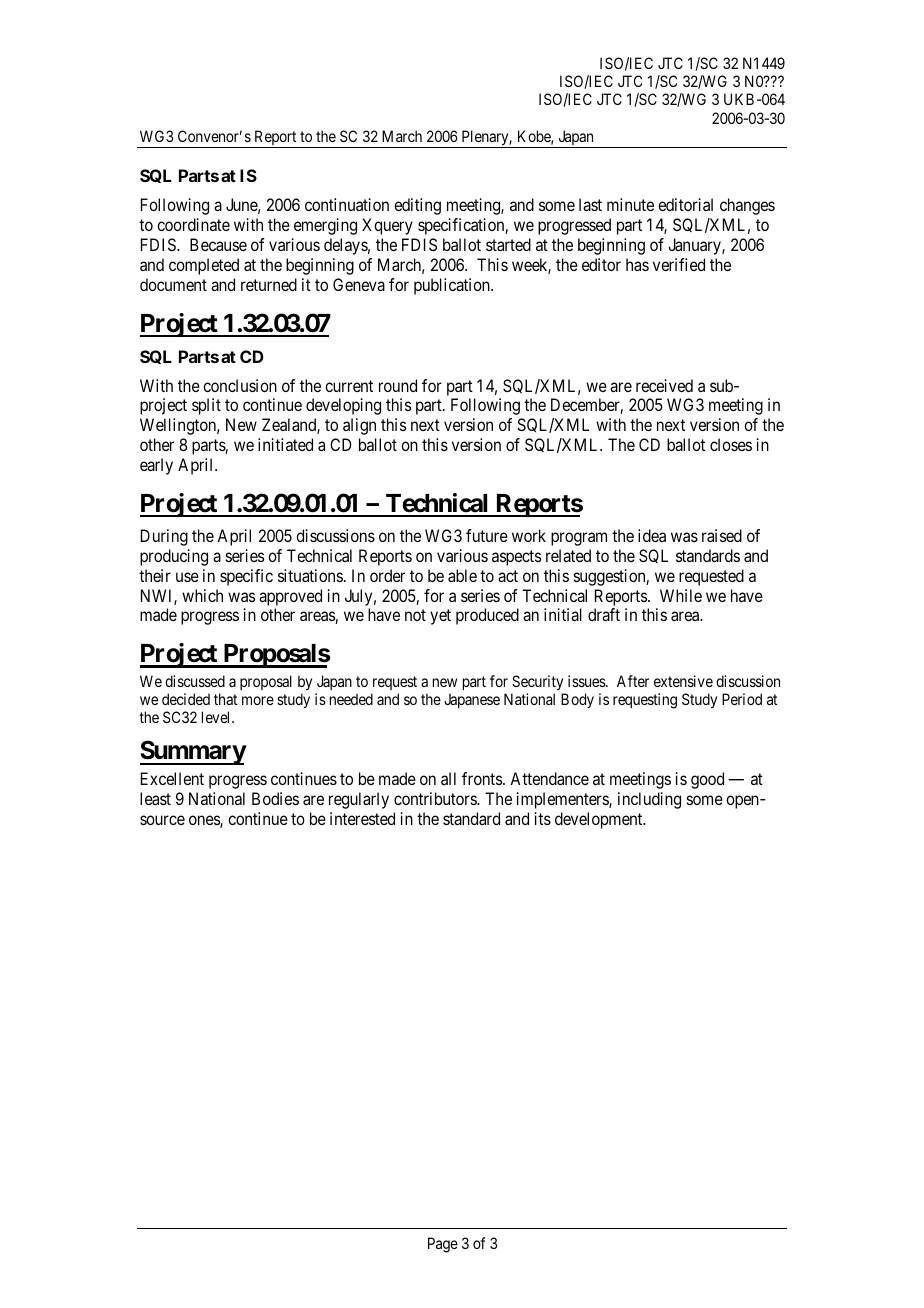  What do you see at coordinates (202, 595) in the screenshot?
I see `which` at bounding box center [202, 595].
